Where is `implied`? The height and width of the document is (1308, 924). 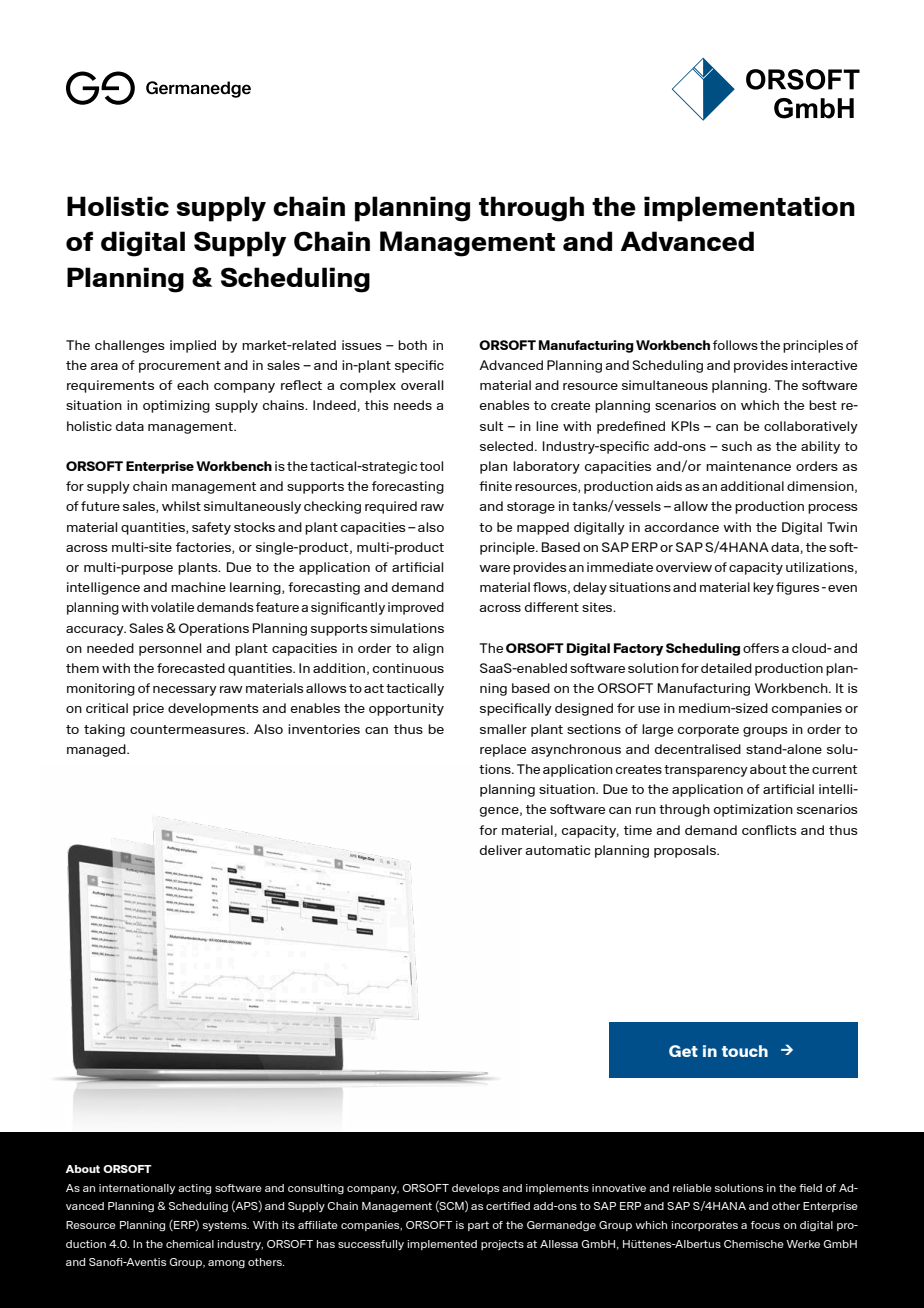
implied is located at coordinates (193, 346).
